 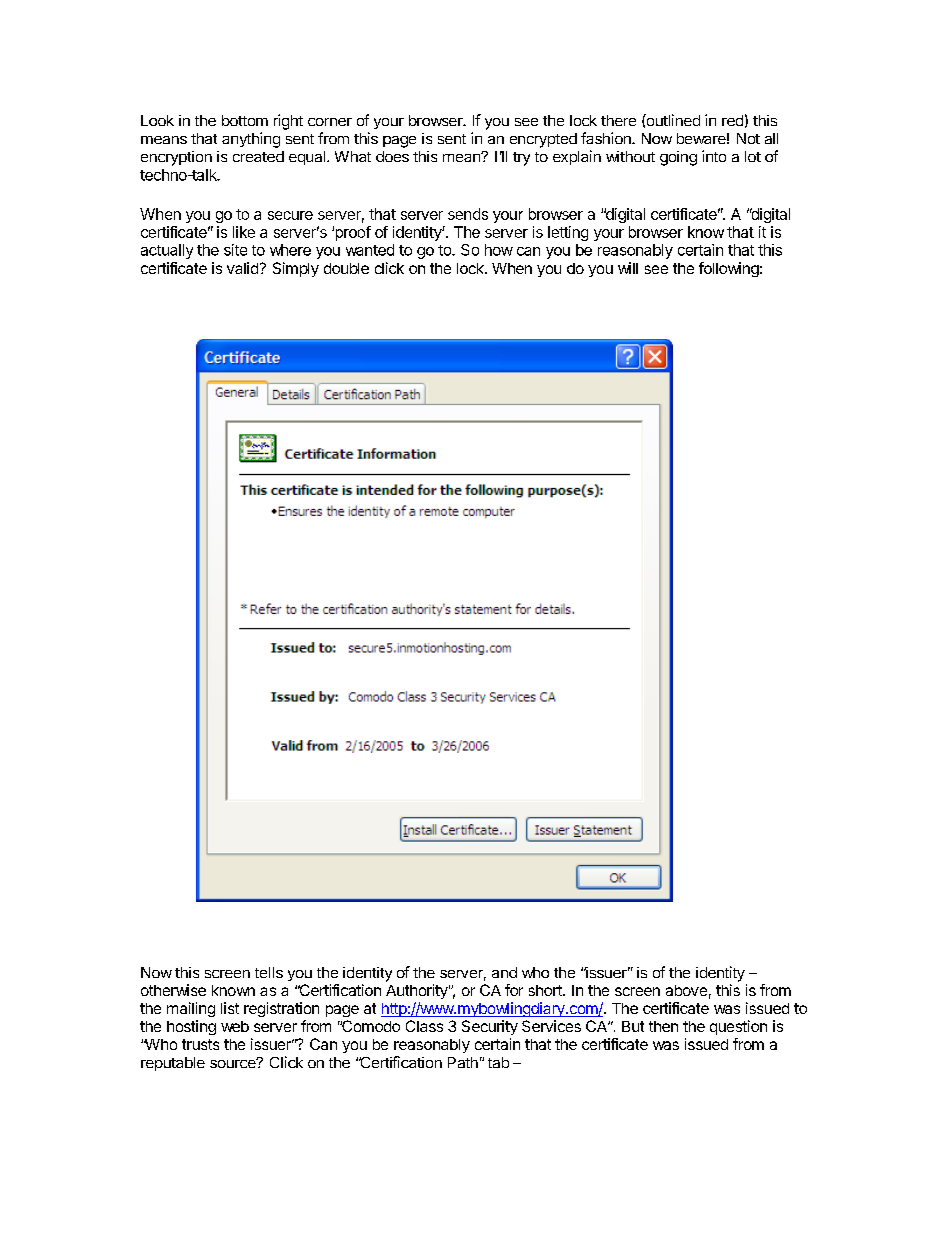 What do you see at coordinates (346, 268) in the document?
I see `double` at bounding box center [346, 268].
